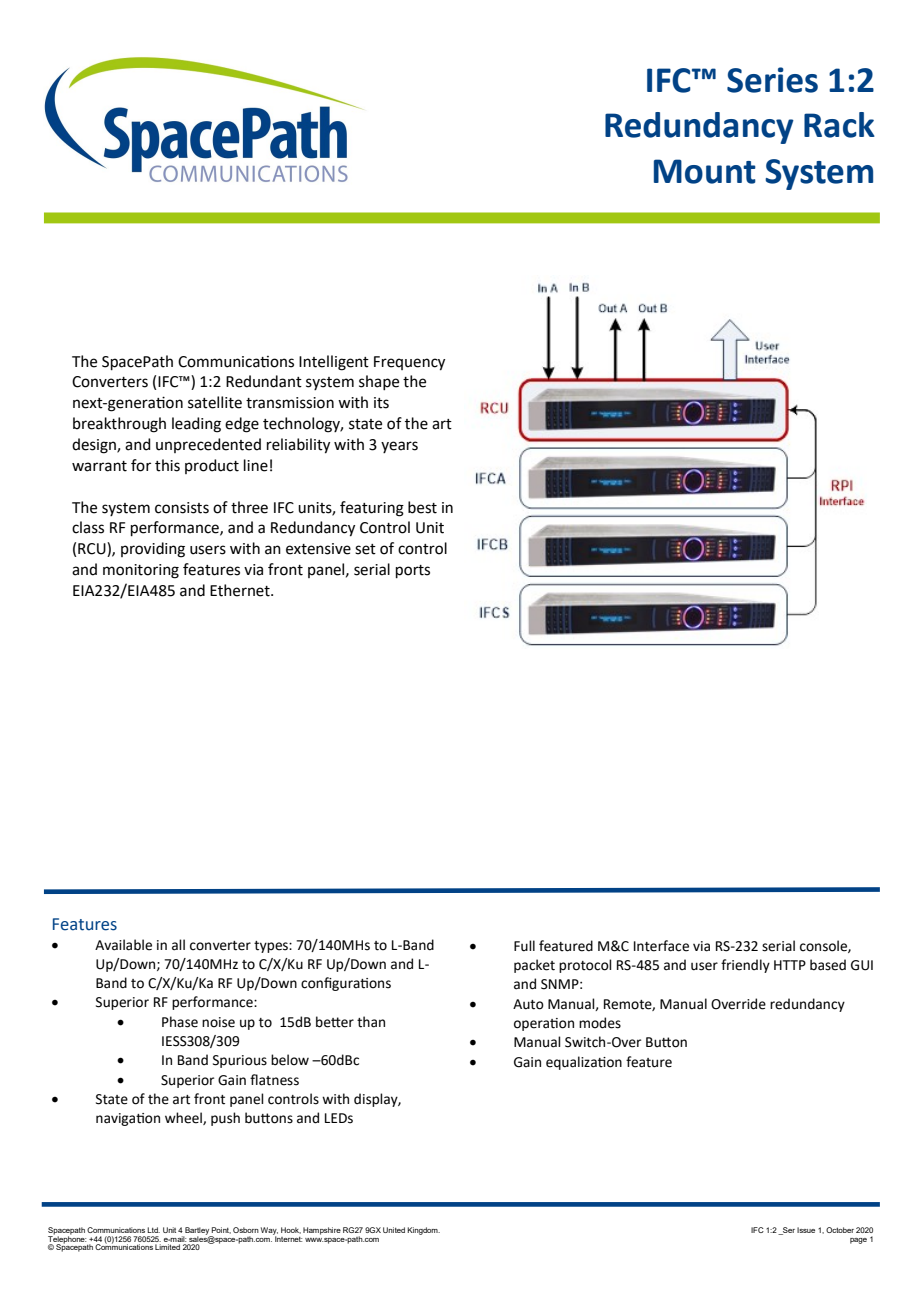 The image size is (924, 1308). What do you see at coordinates (409, 363) in the page?
I see `Frequency` at bounding box center [409, 363].
